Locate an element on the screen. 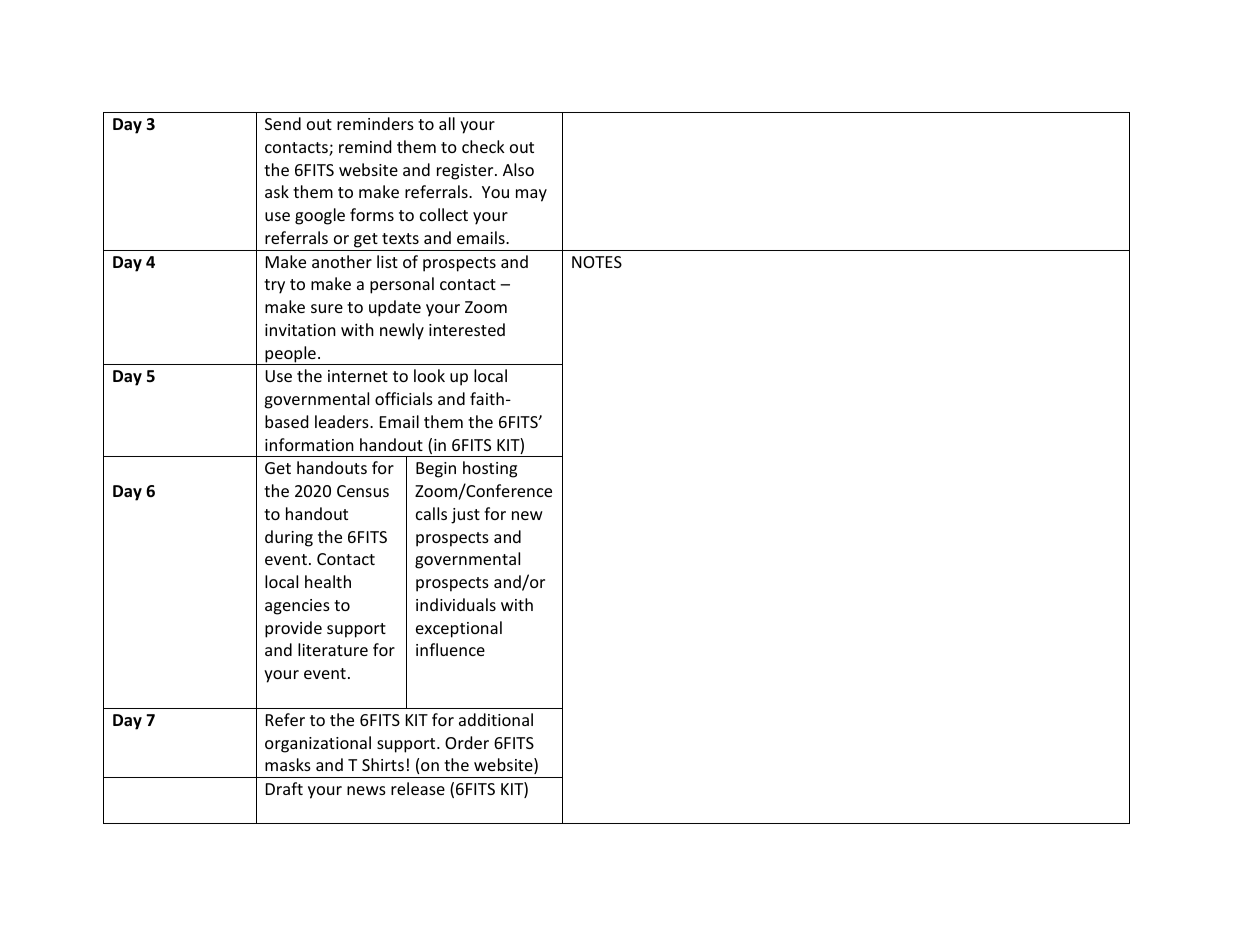 The width and height of the screenshot is (1233, 952). hosting is located at coordinates (490, 469).
